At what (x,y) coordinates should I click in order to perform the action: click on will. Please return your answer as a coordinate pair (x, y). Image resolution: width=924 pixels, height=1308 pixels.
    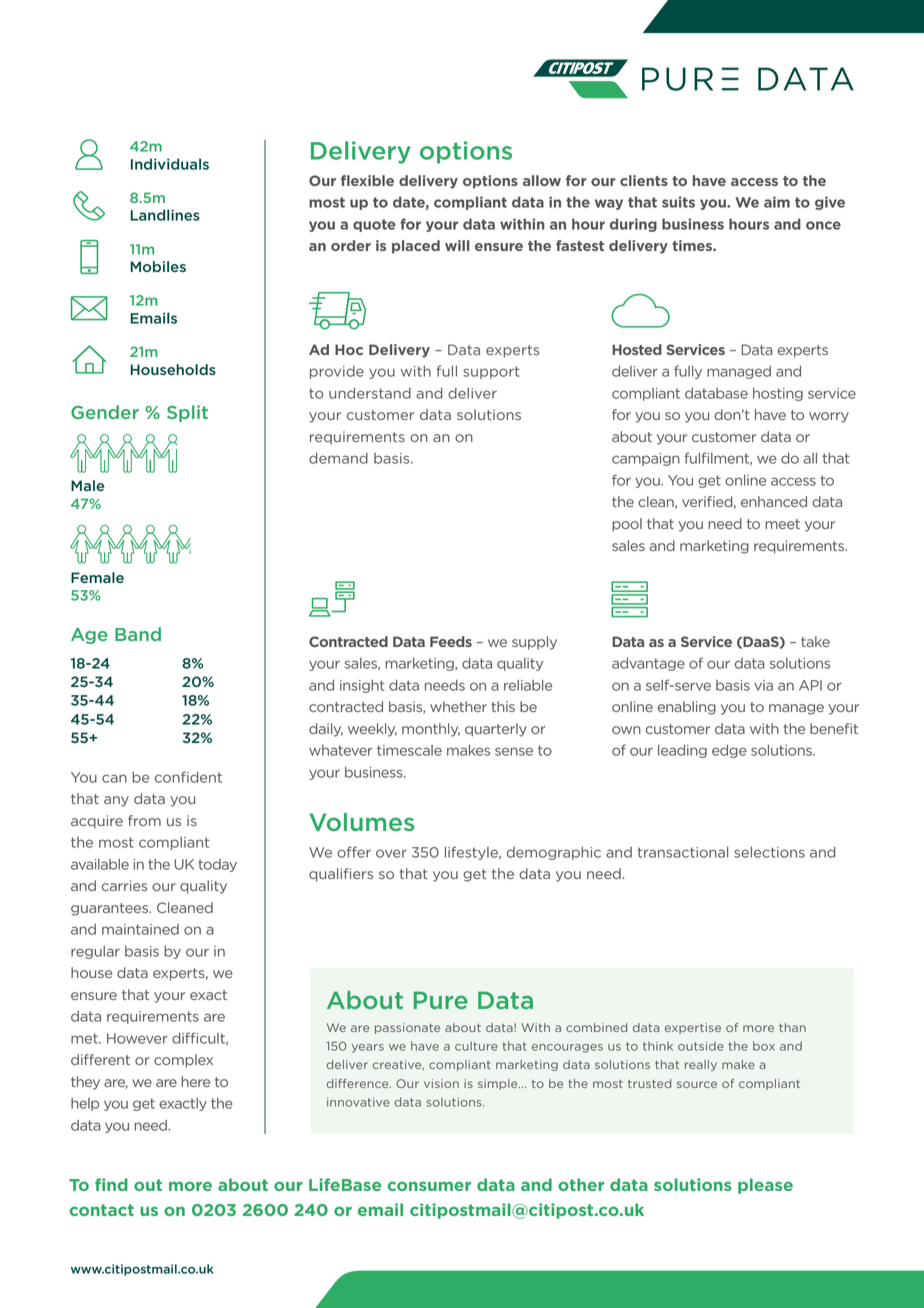
    Looking at the image, I should click on (457, 245).
